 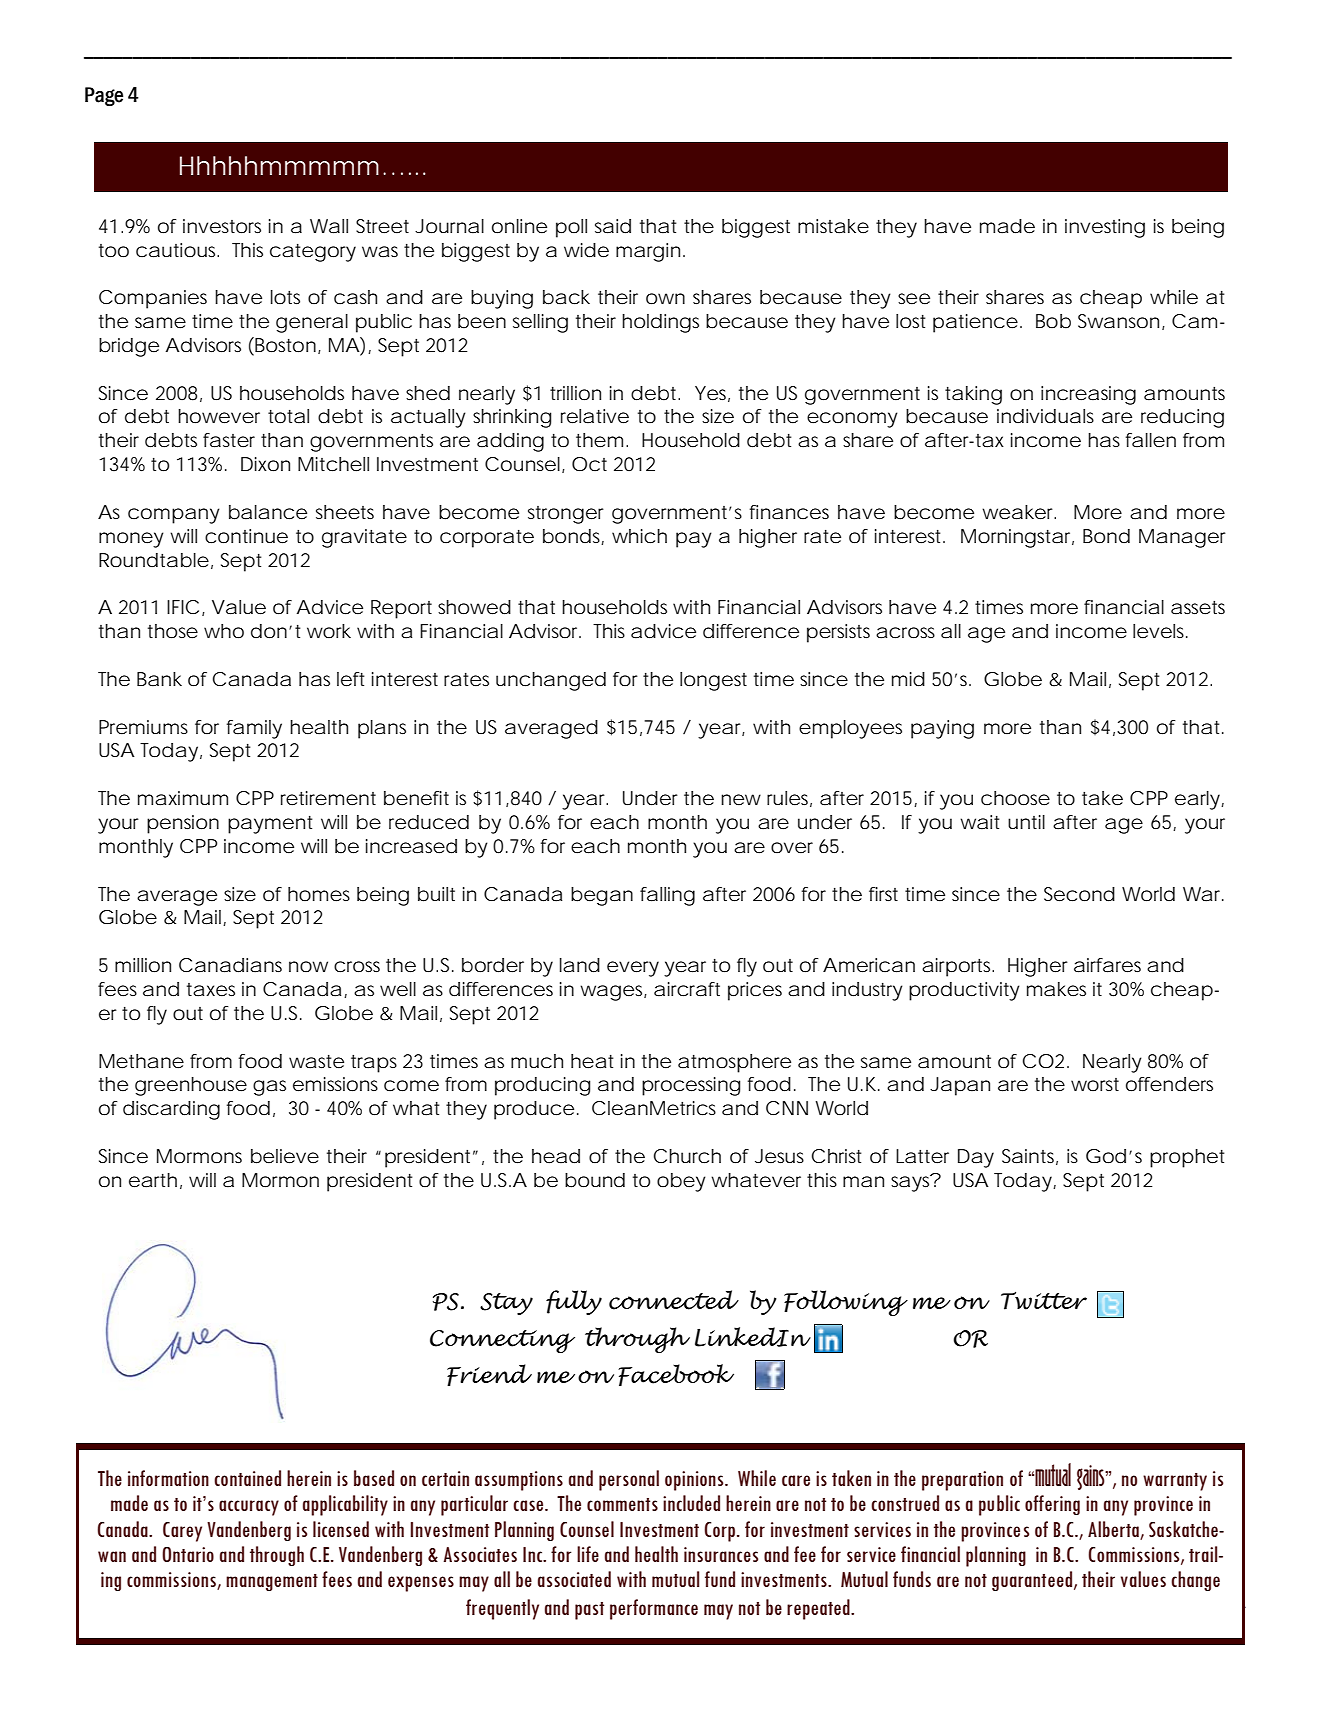 What do you see at coordinates (691, 1086) in the document?
I see `processing` at bounding box center [691, 1086].
